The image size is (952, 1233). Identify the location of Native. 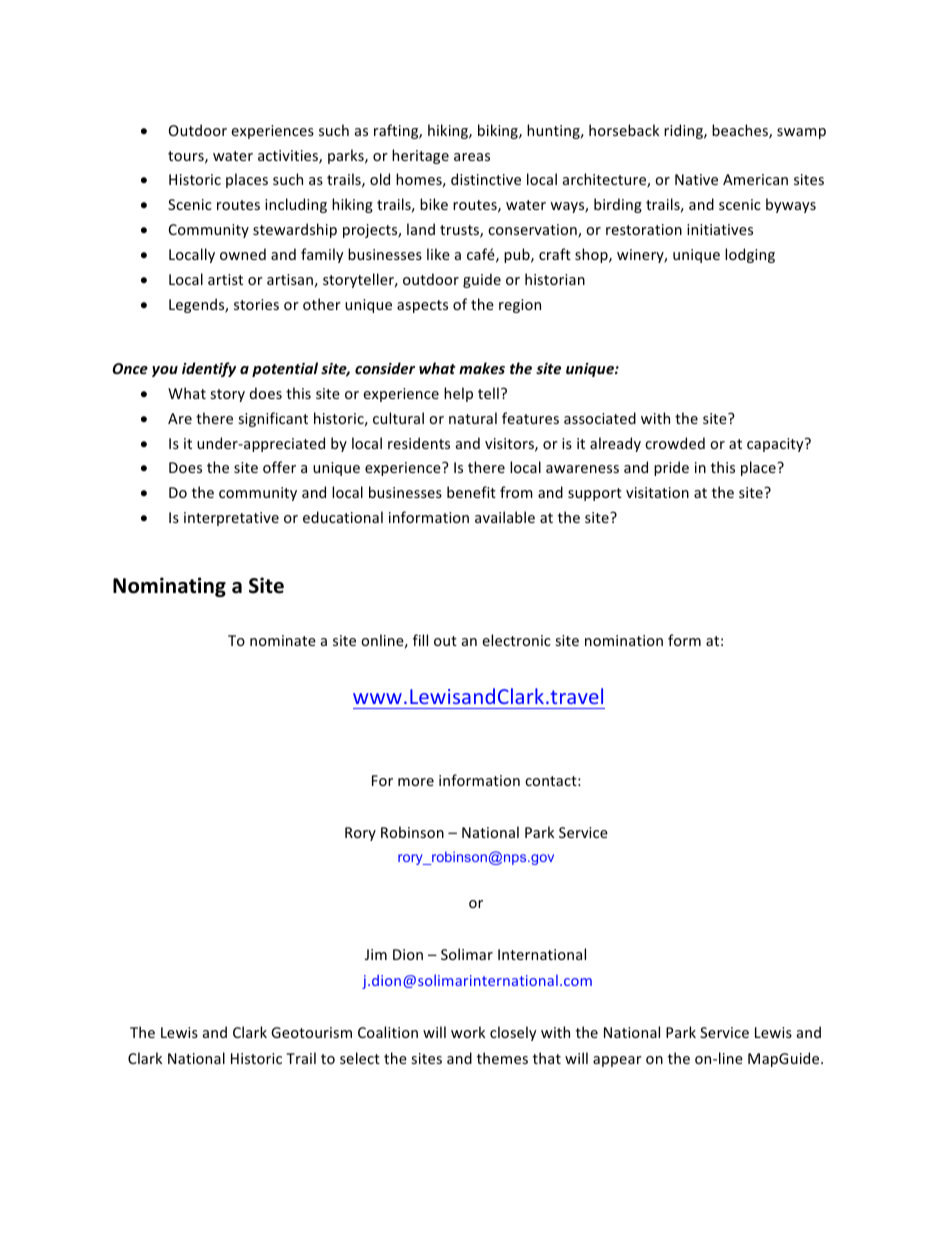
(696, 179).
